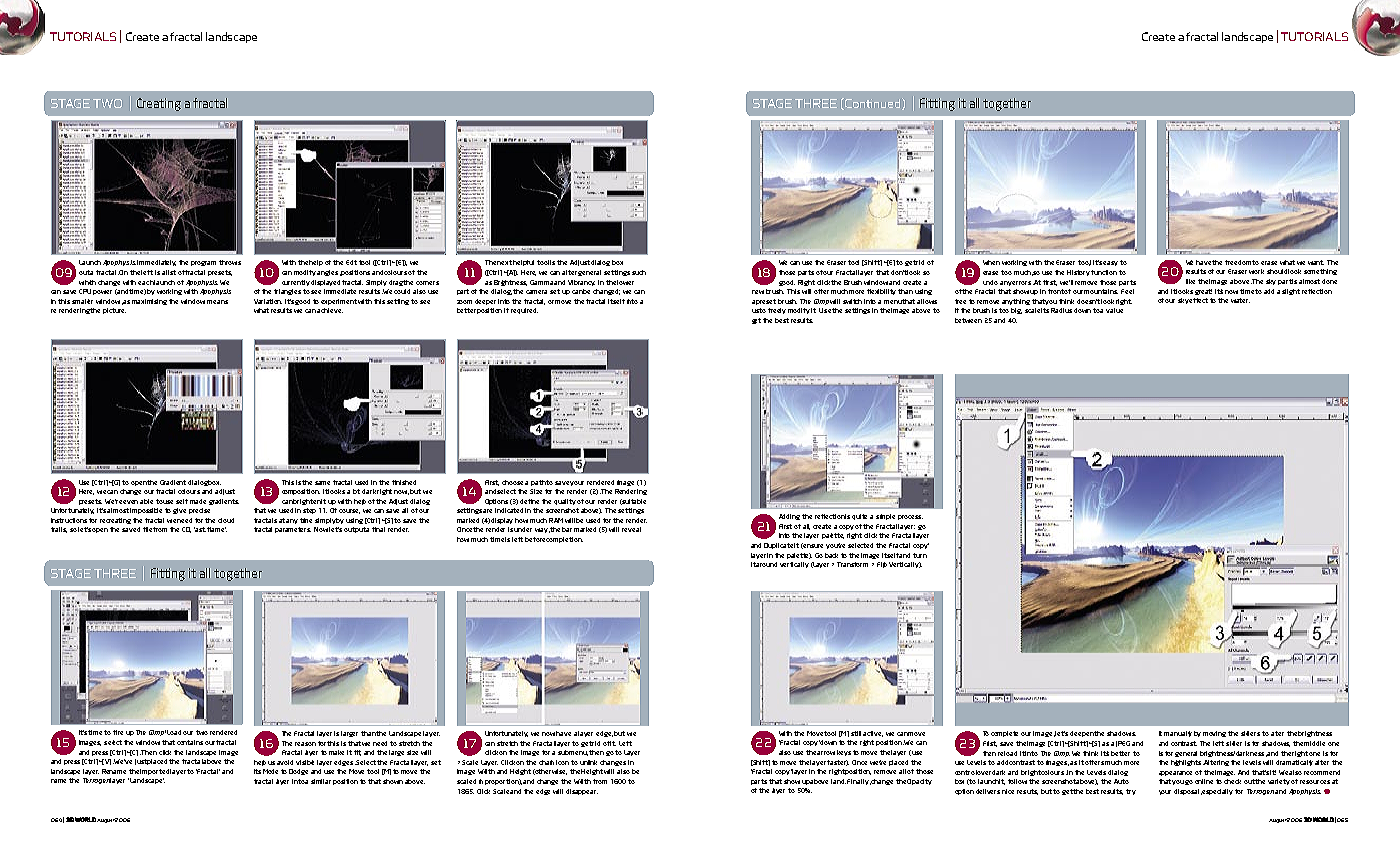  What do you see at coordinates (190, 742) in the page?
I see `contains` at bounding box center [190, 742].
